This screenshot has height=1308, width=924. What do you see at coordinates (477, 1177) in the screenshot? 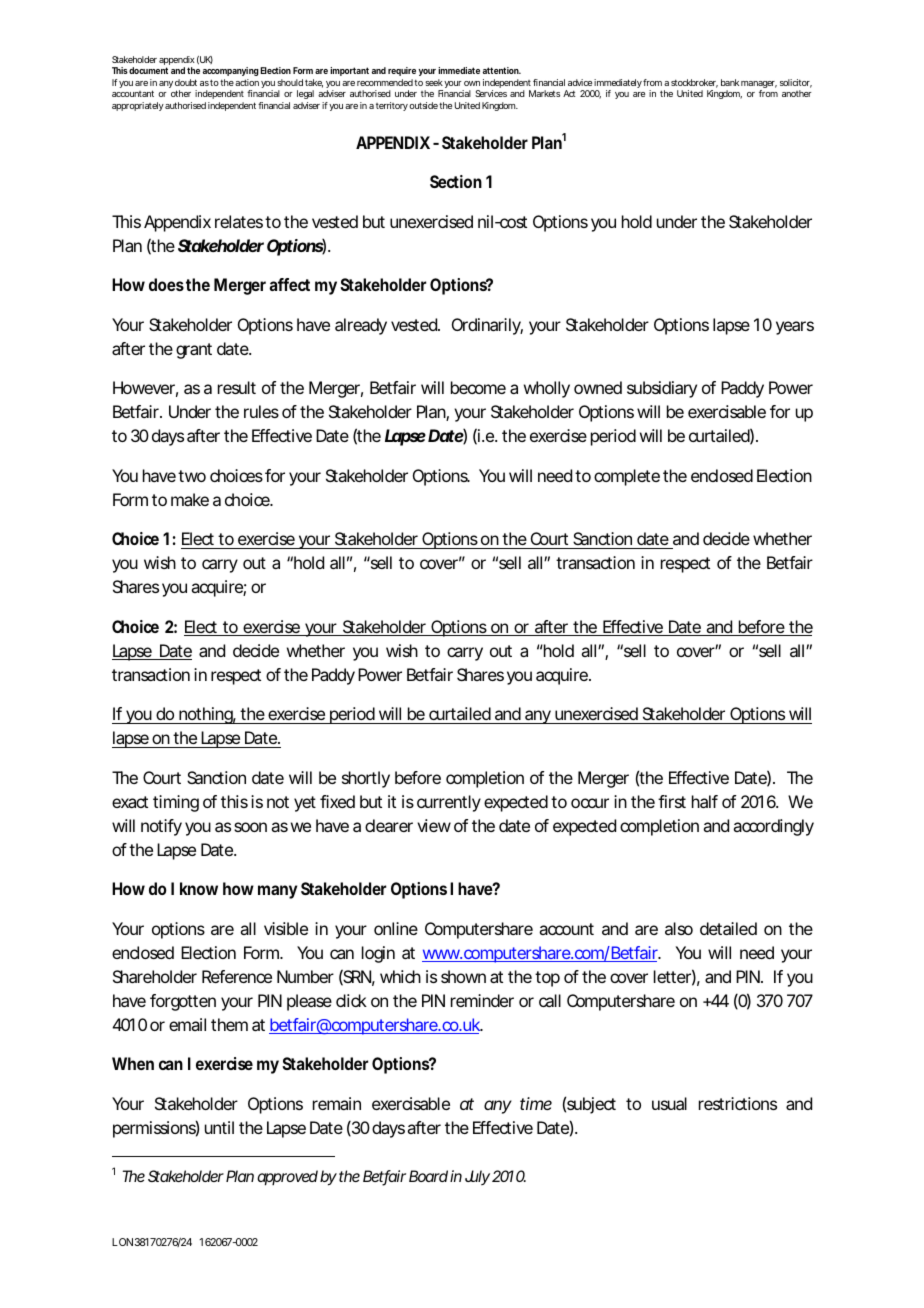
I see `July` at bounding box center [477, 1177].
